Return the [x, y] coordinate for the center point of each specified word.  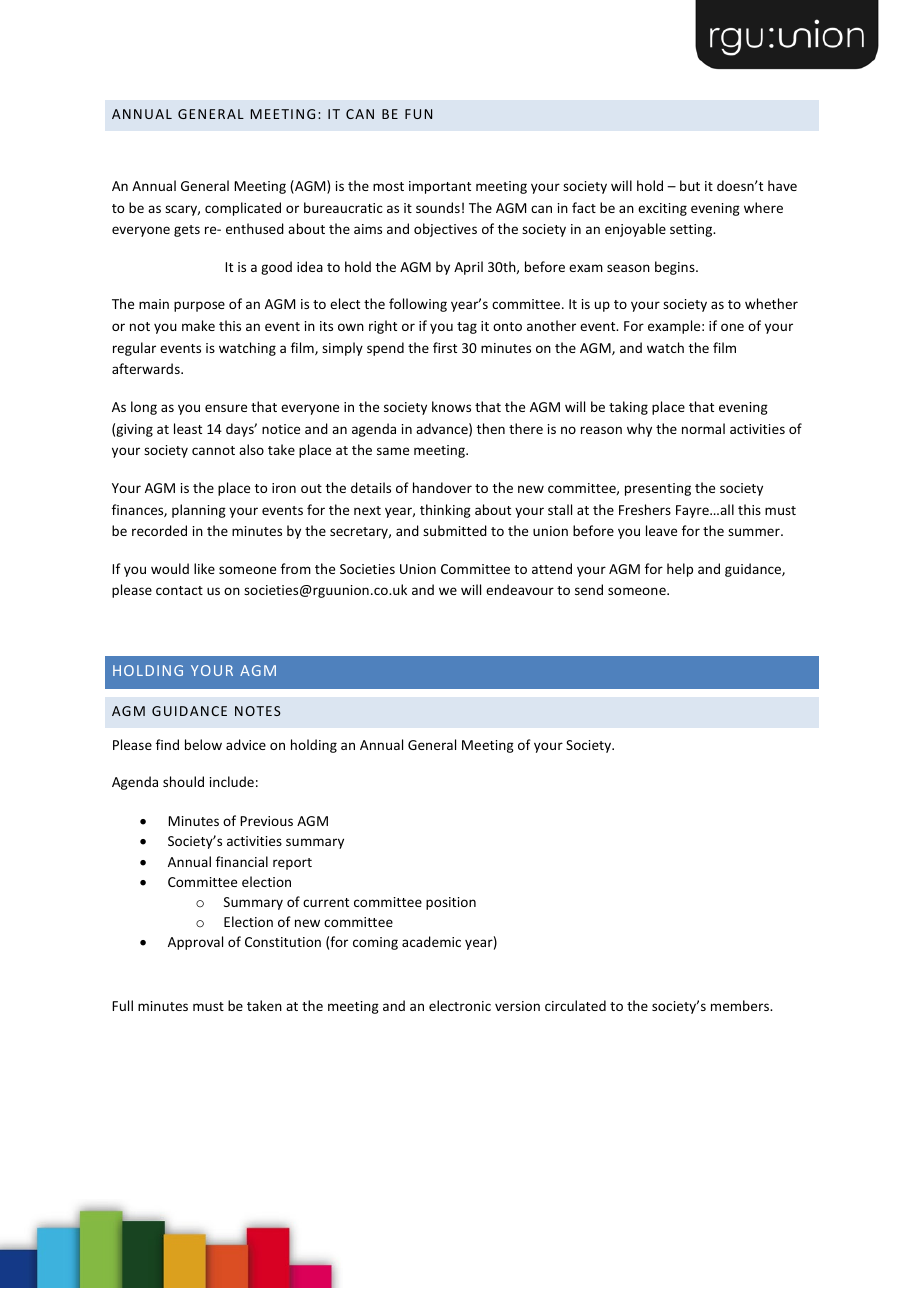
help [680, 570]
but [690, 185]
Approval [195, 943]
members [741, 1005]
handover [442, 487]
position [451, 903]
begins [676, 268]
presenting [658, 489]
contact [179, 590]
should [183, 781]
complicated [243, 209]
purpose [199, 306]
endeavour [520, 589]
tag [467, 328]
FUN [418, 114]
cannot [213, 450]
